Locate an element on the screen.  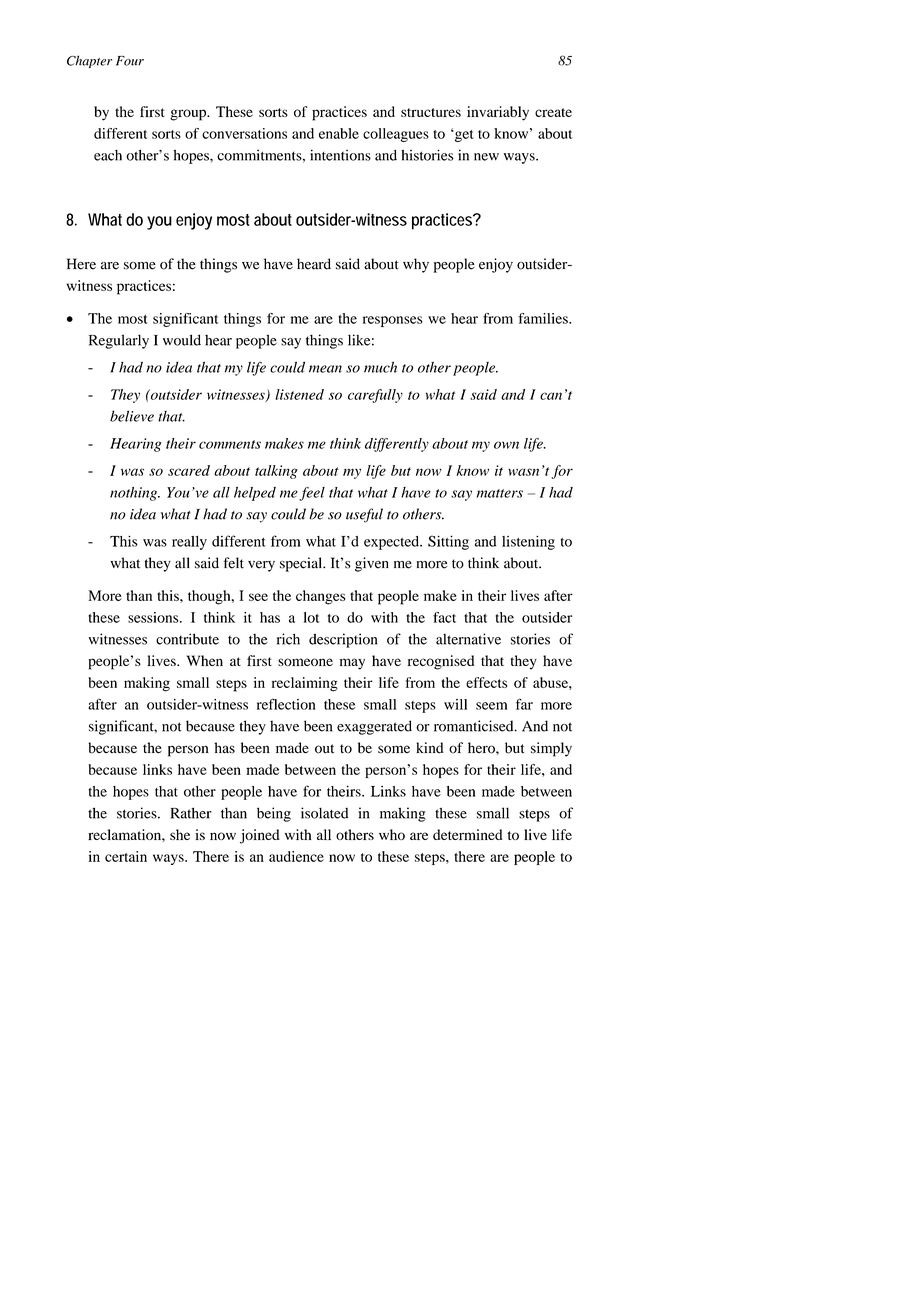
isolated is located at coordinates (324, 813).
